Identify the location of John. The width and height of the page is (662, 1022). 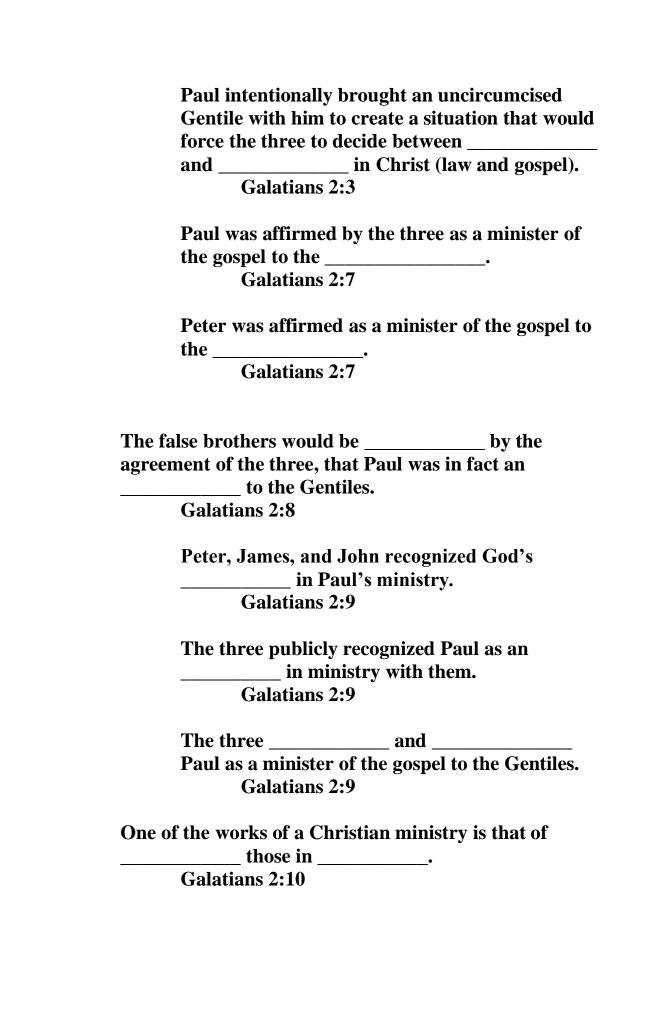
(358, 556).
